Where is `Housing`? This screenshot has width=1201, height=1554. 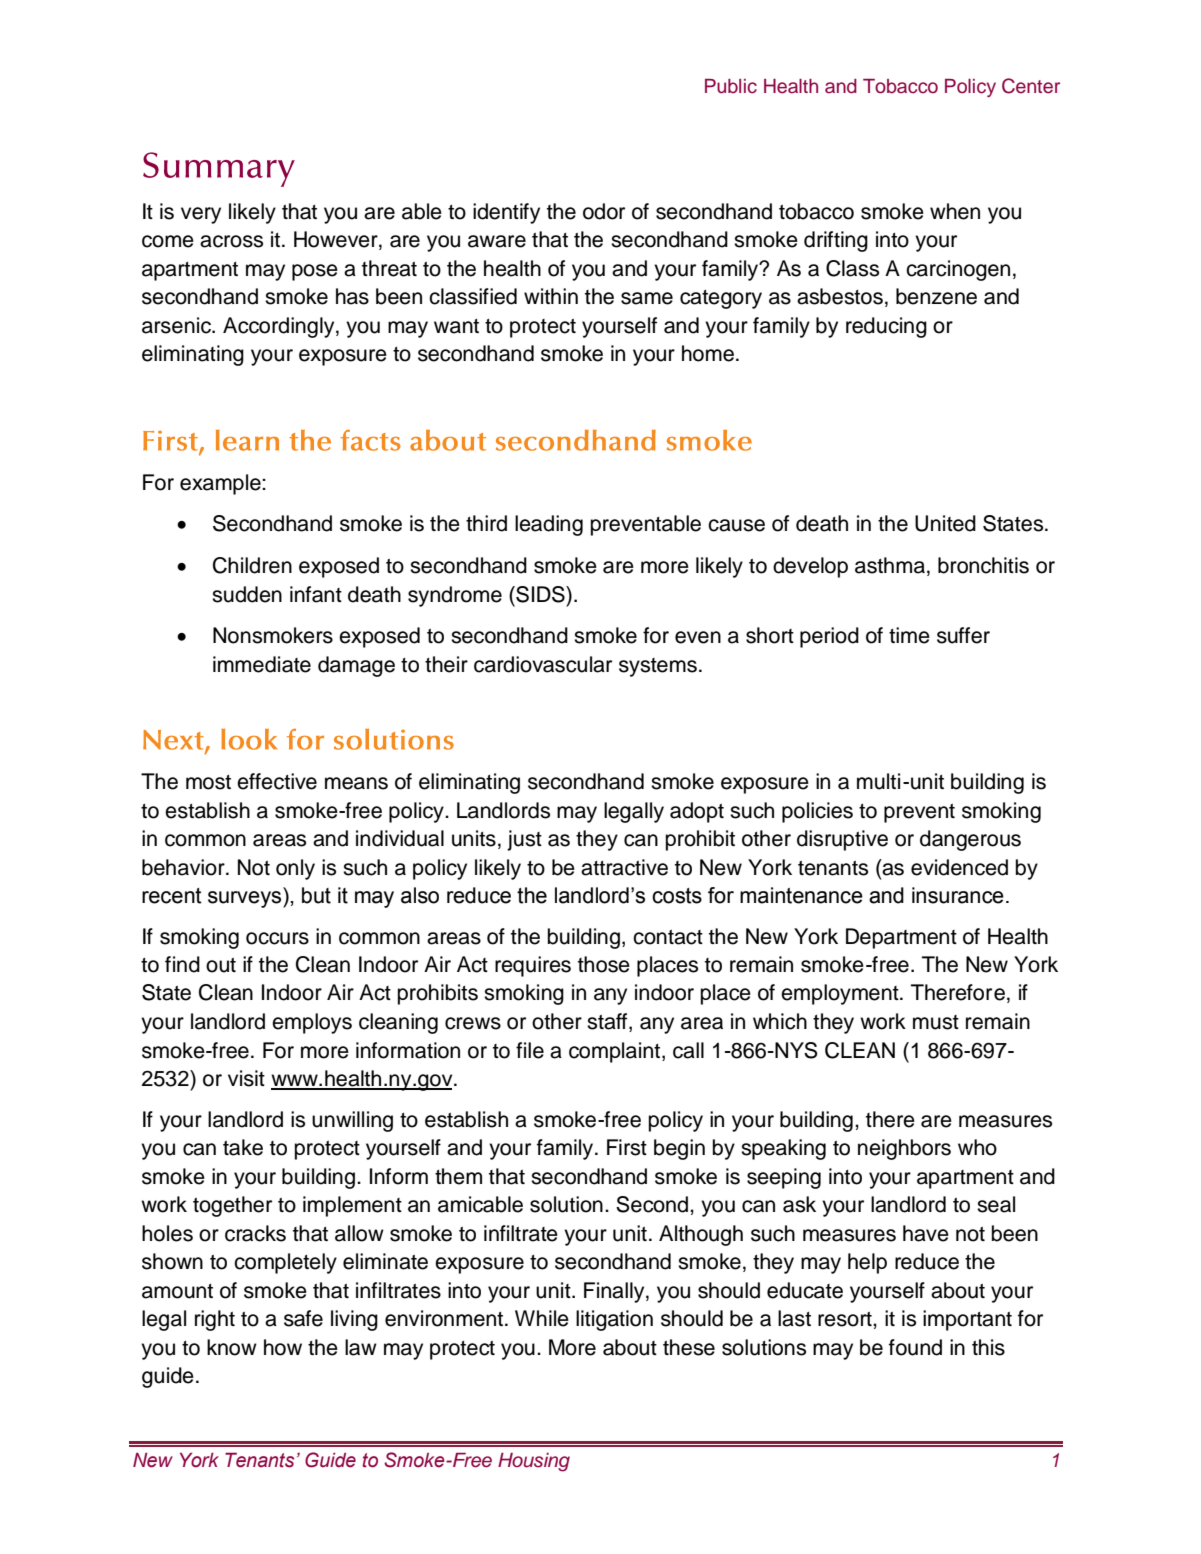 Housing is located at coordinates (534, 1462).
